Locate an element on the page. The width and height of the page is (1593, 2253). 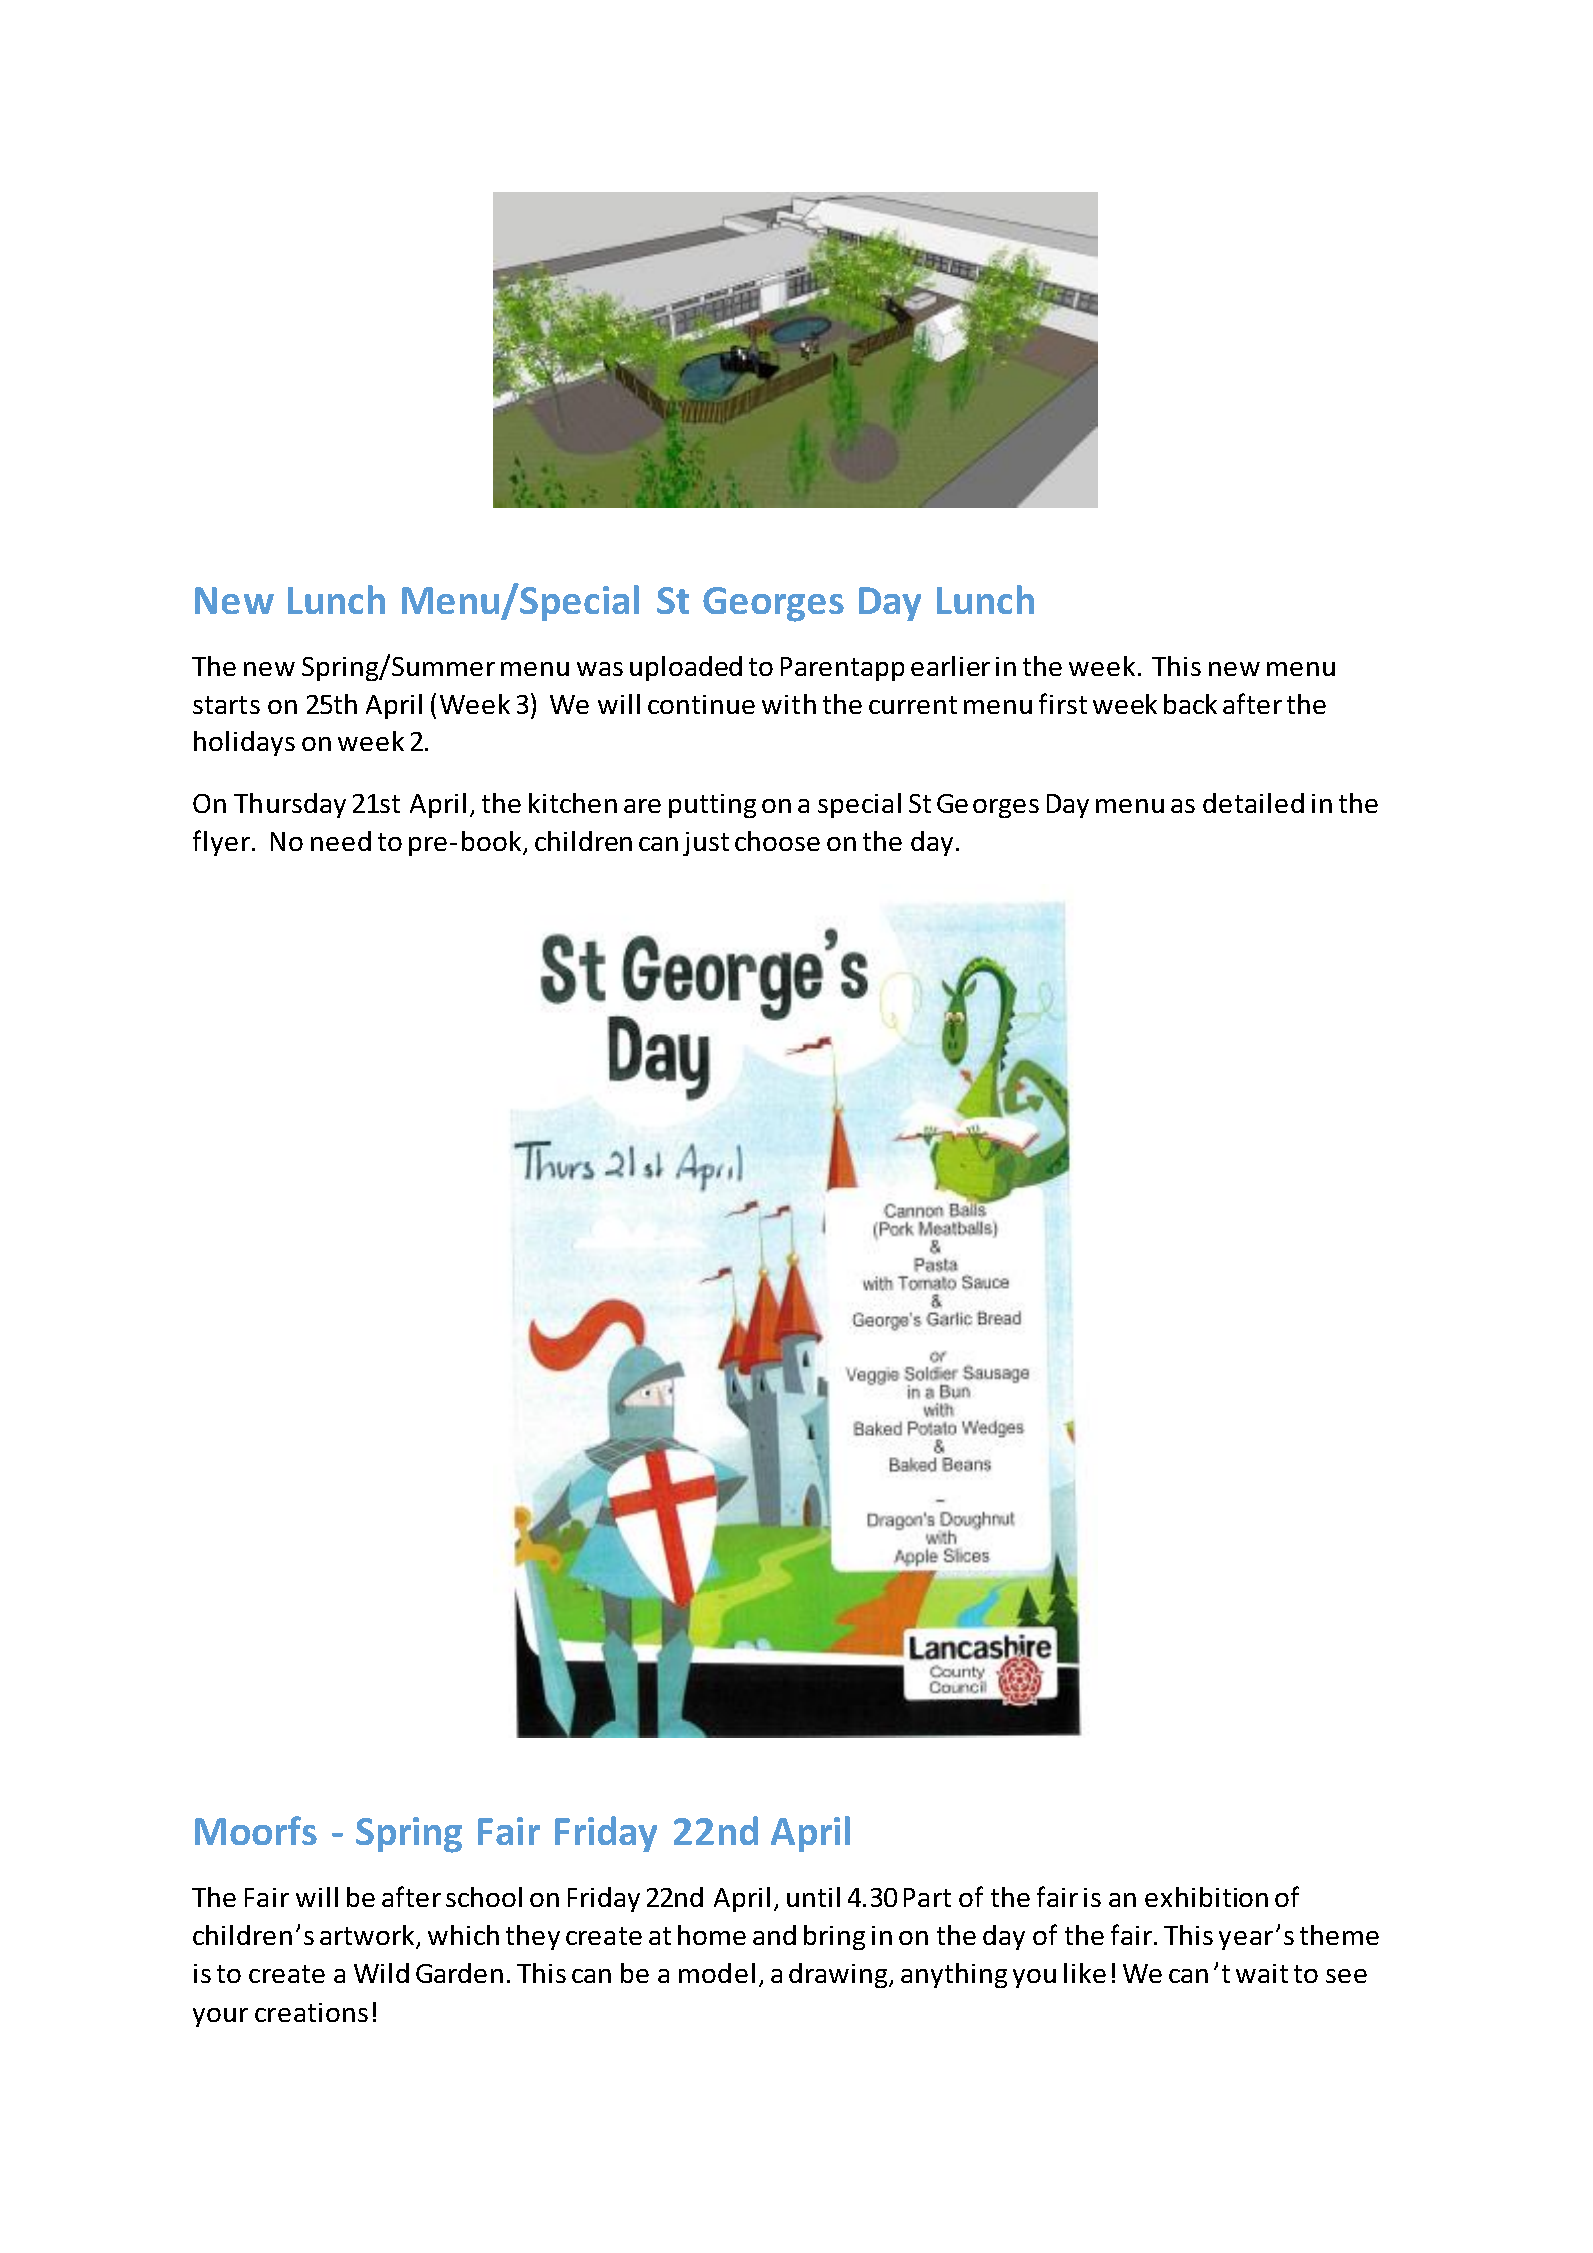
with is located at coordinates (789, 704).
